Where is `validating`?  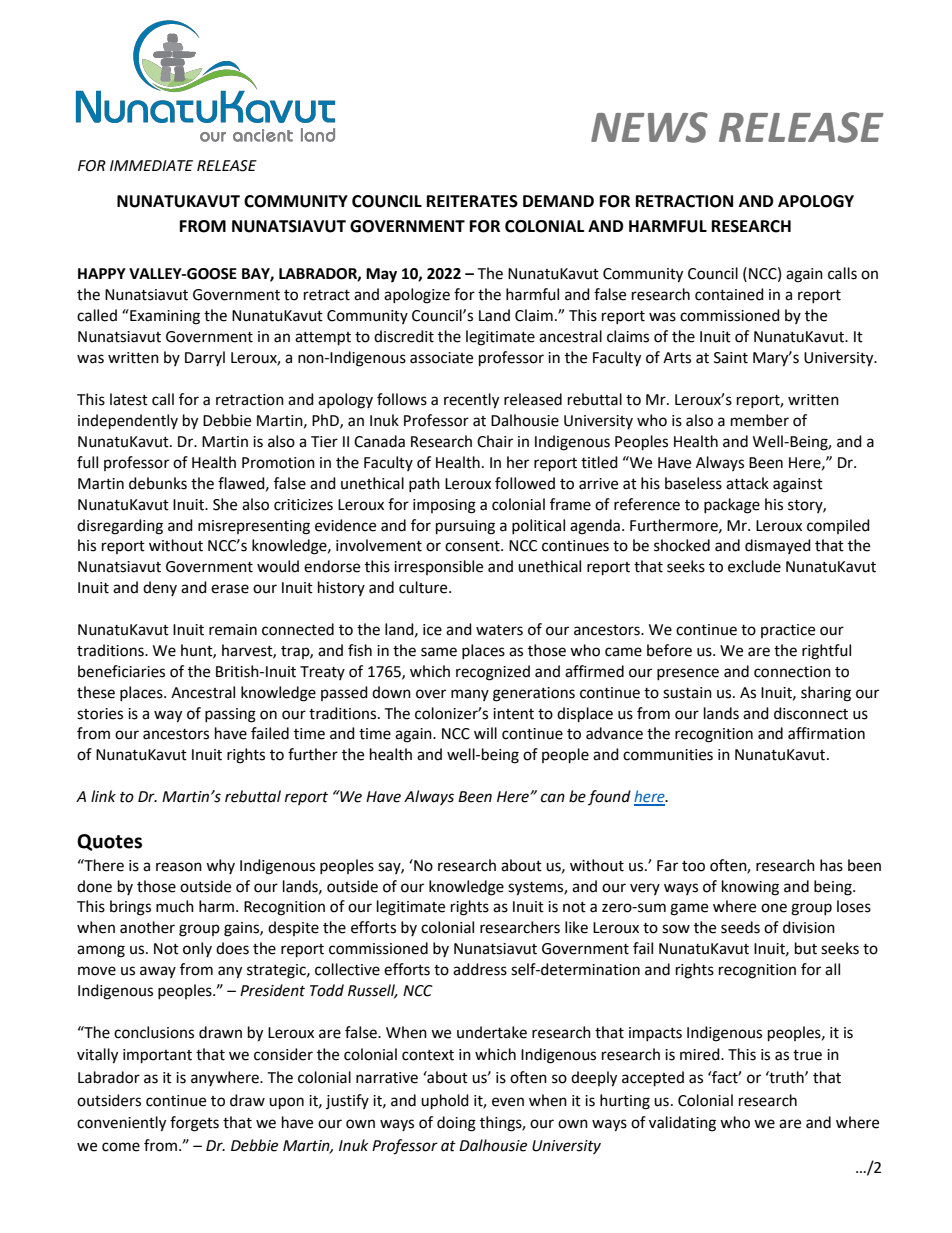
validating is located at coordinates (682, 1124).
